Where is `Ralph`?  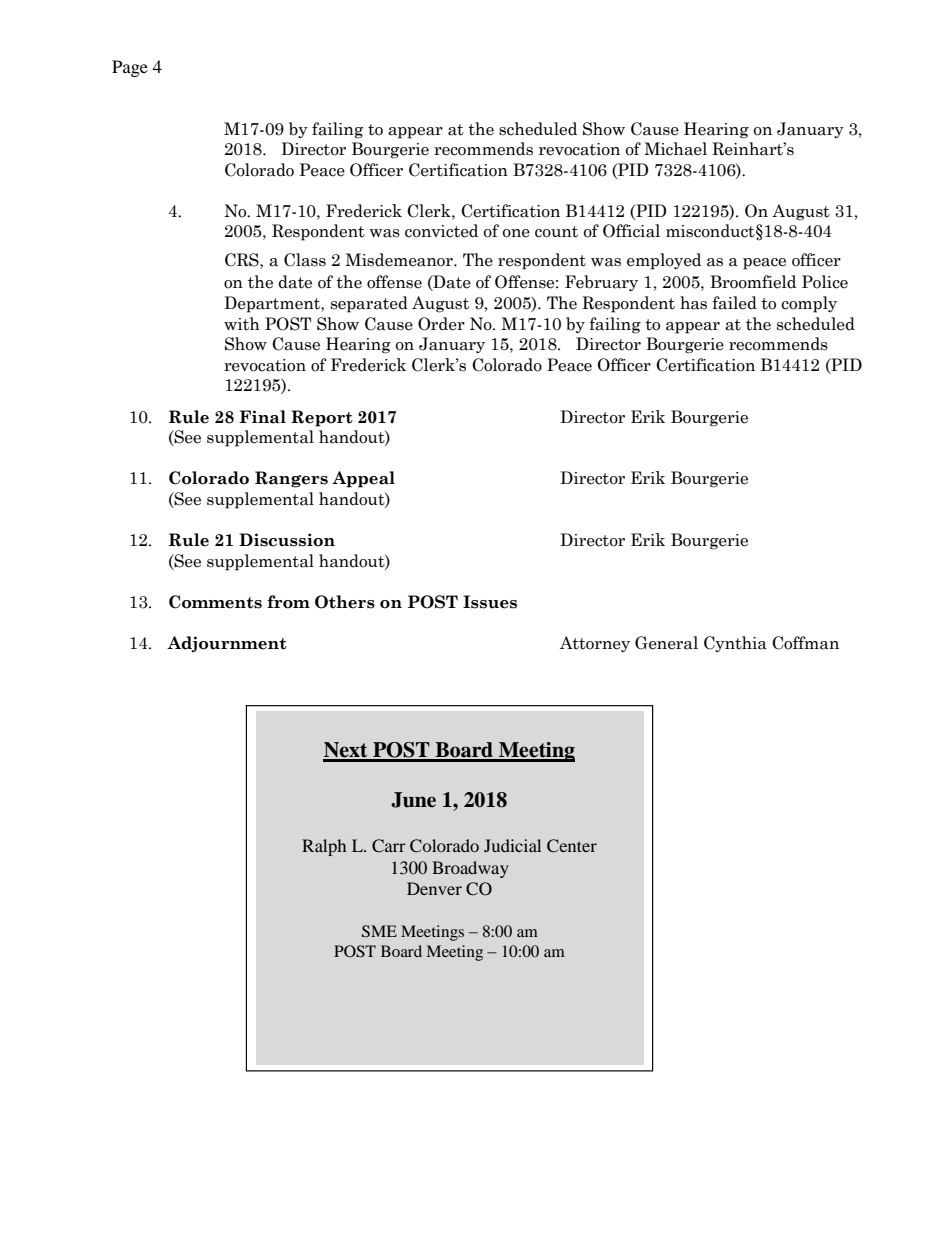
Ralph is located at coordinates (324, 847).
